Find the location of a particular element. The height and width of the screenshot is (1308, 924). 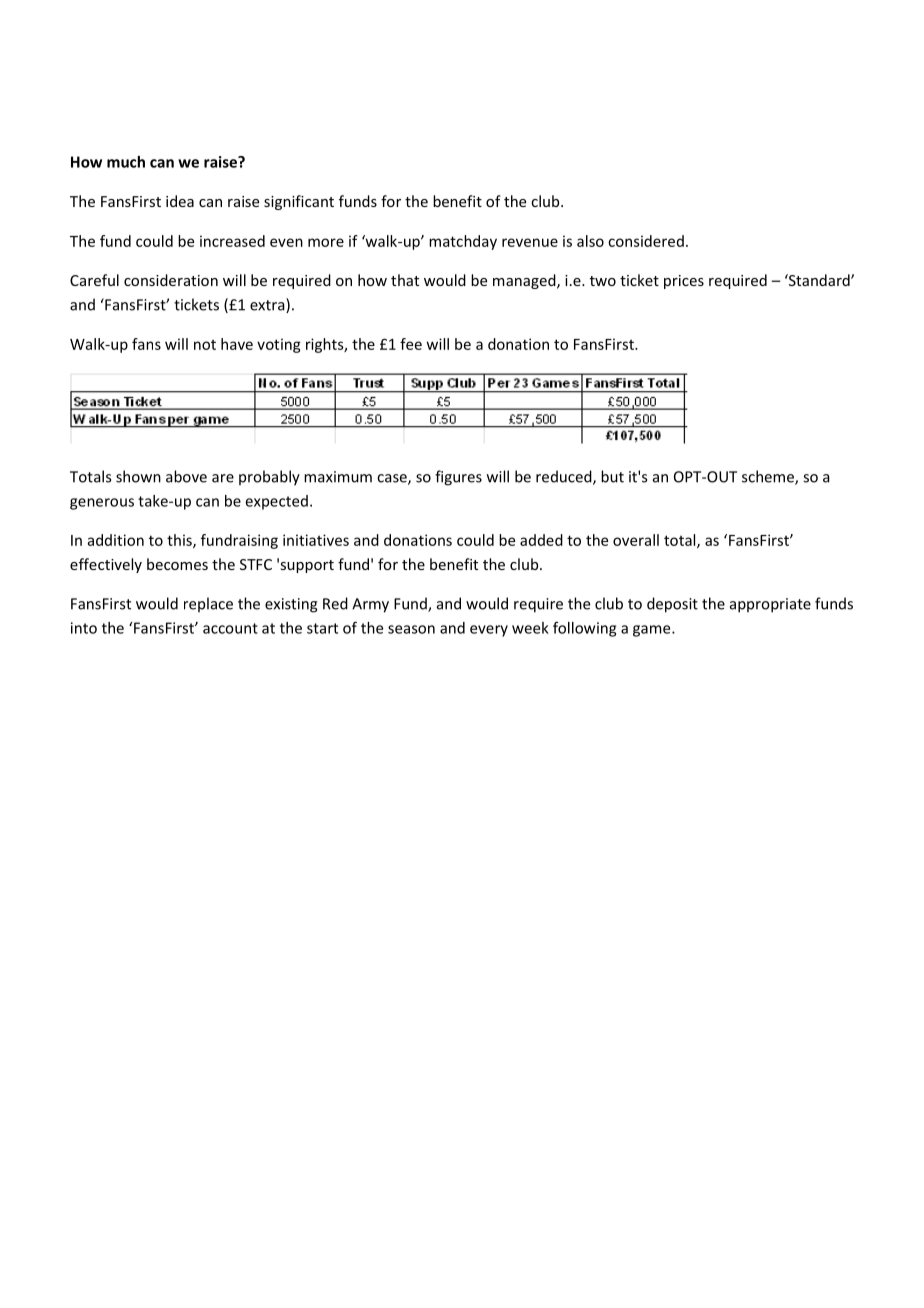

season is located at coordinates (411, 629).
